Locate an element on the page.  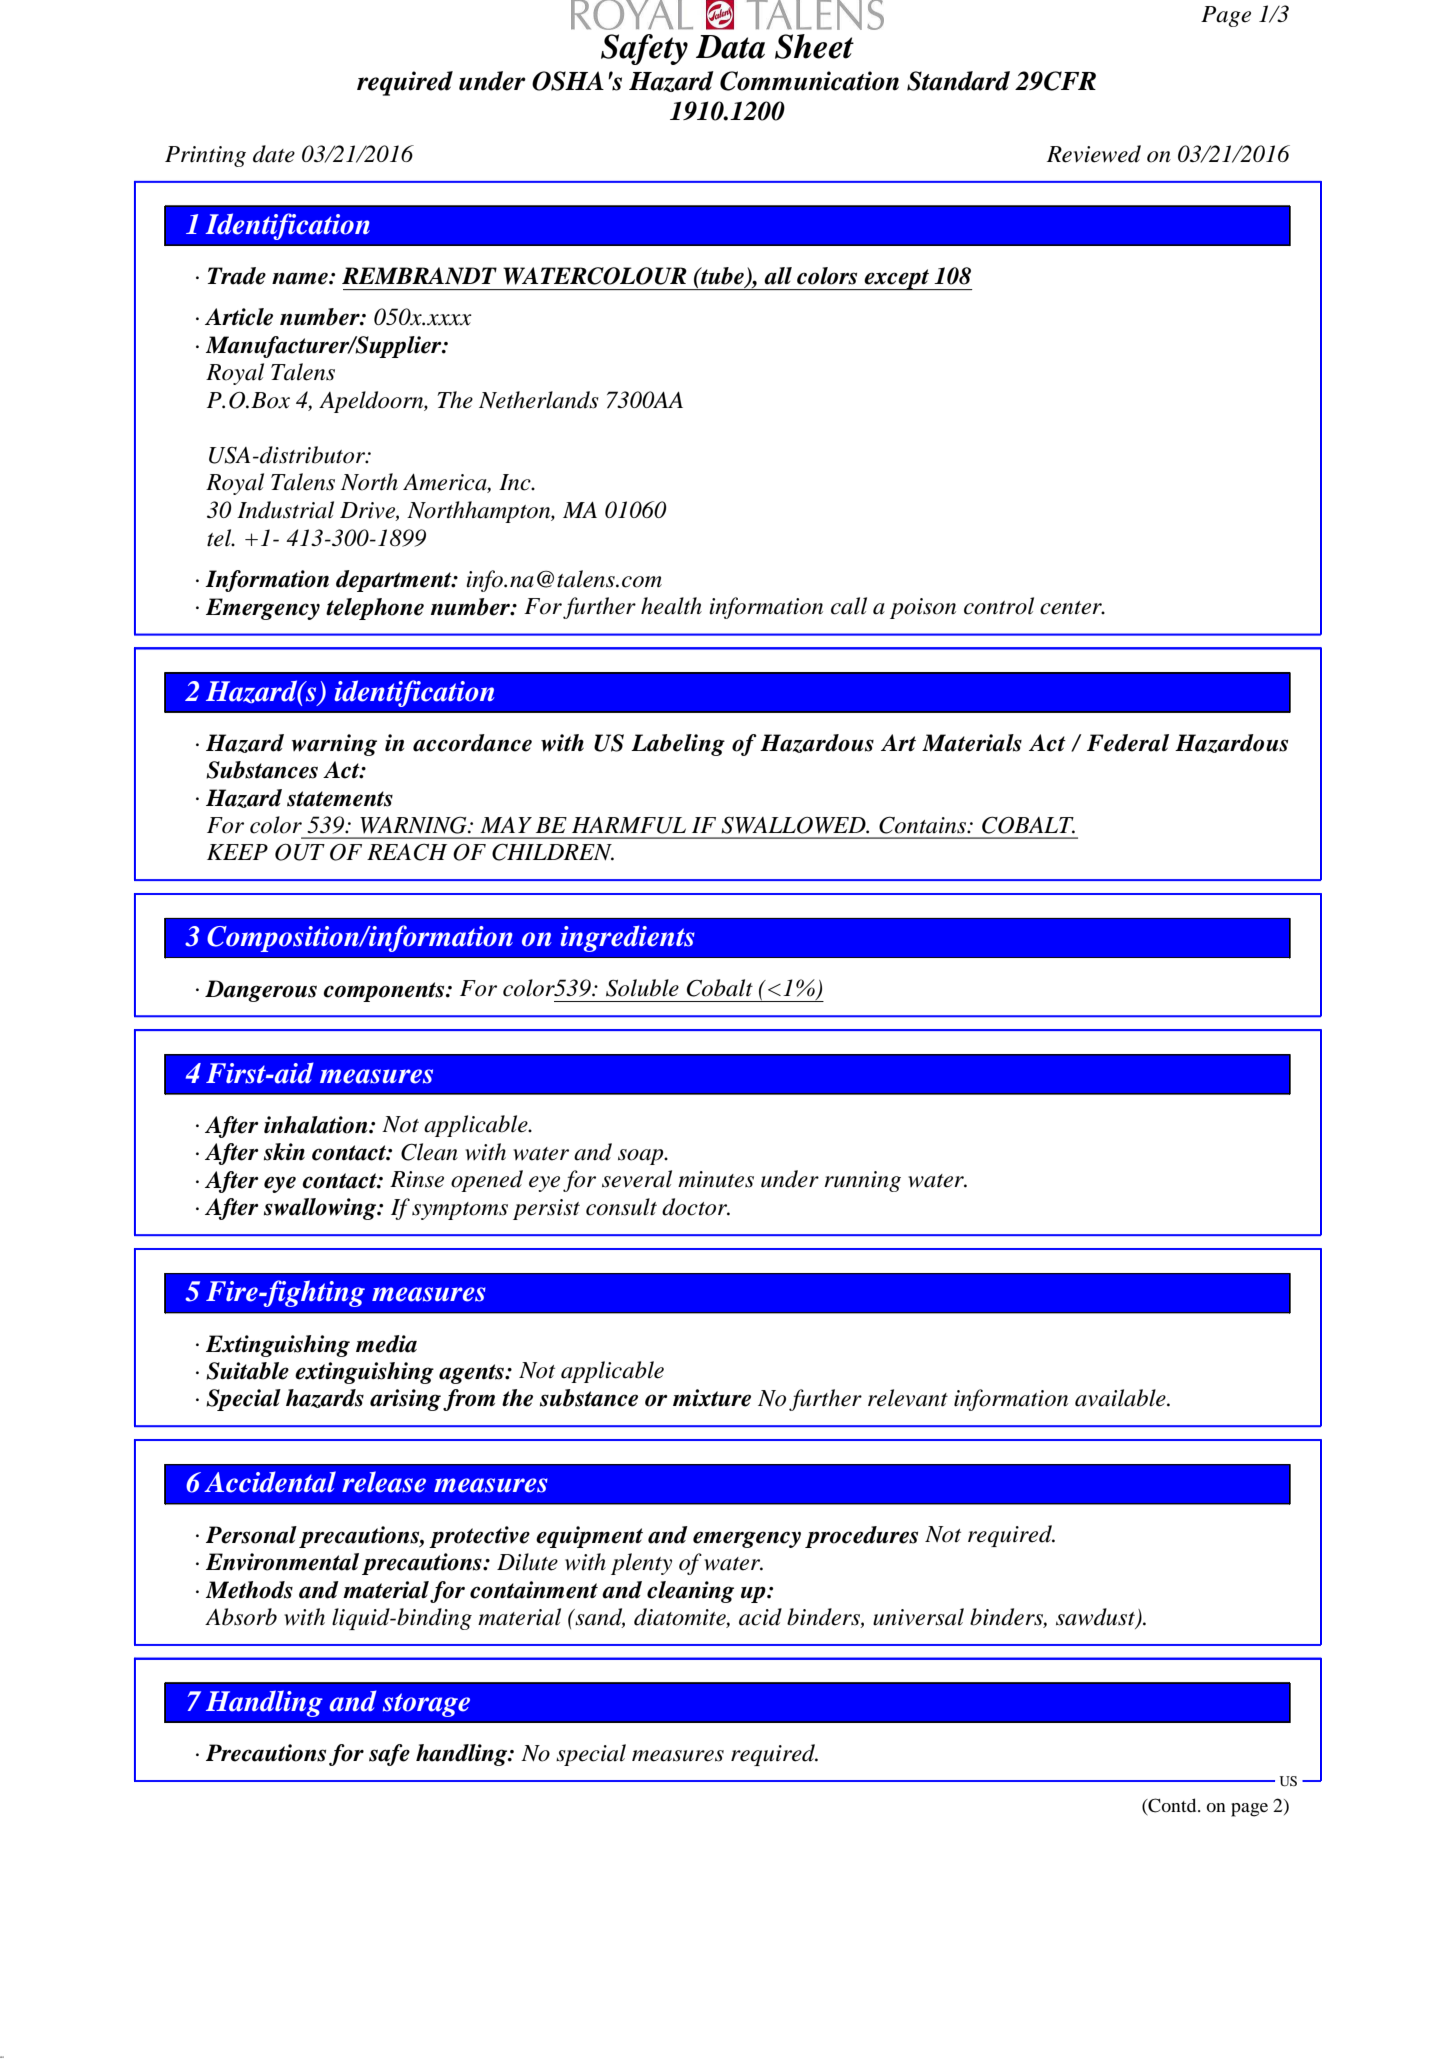
sawdust is located at coordinates (1096, 1618).
